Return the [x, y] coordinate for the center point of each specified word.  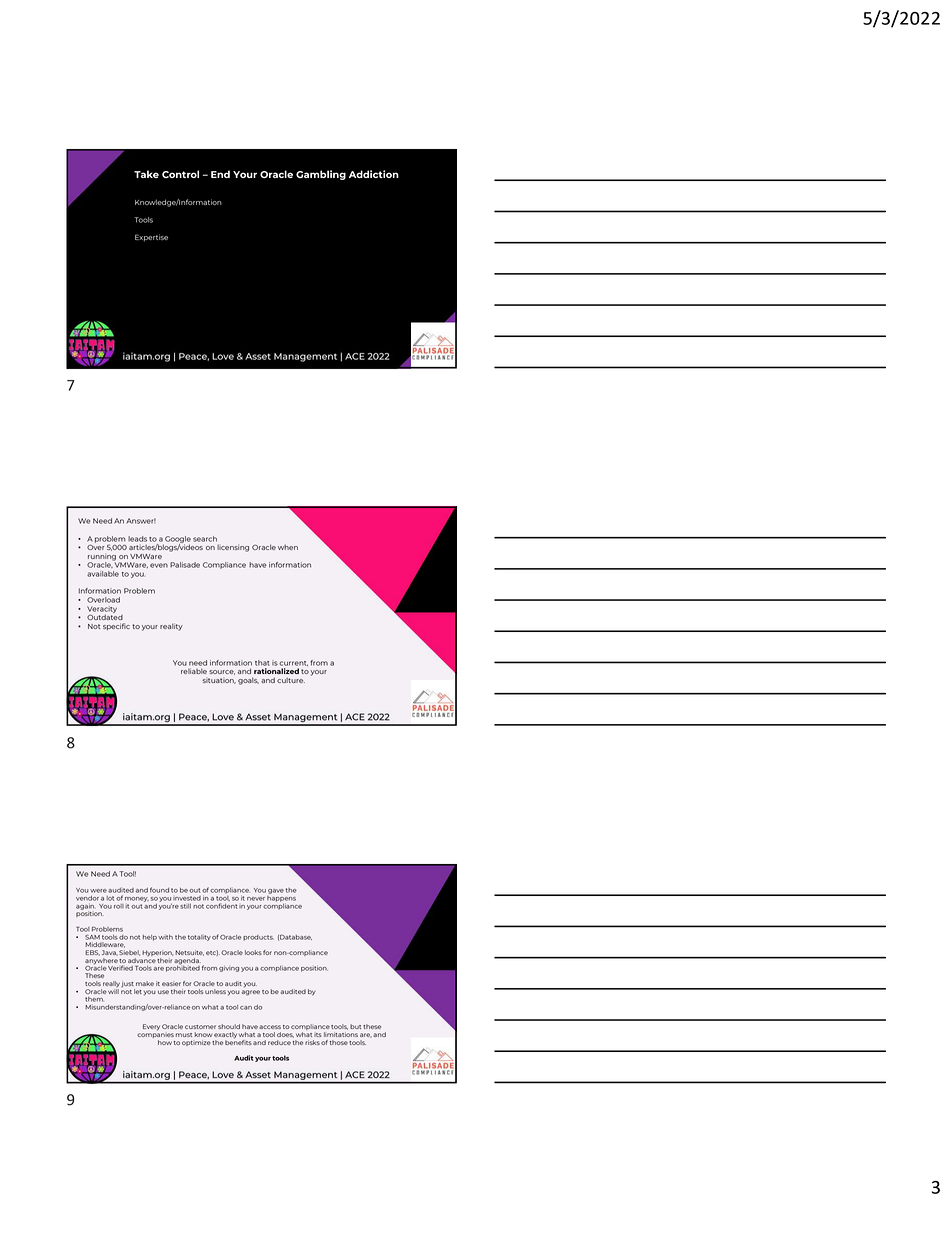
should [229, 1026]
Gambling [321, 175]
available [103, 574]
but [355, 1026]
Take [146, 174]
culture [291, 680]
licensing [233, 548]
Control [180, 174]
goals [248, 681]
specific [116, 626]
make [145, 983]
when [288, 547]
